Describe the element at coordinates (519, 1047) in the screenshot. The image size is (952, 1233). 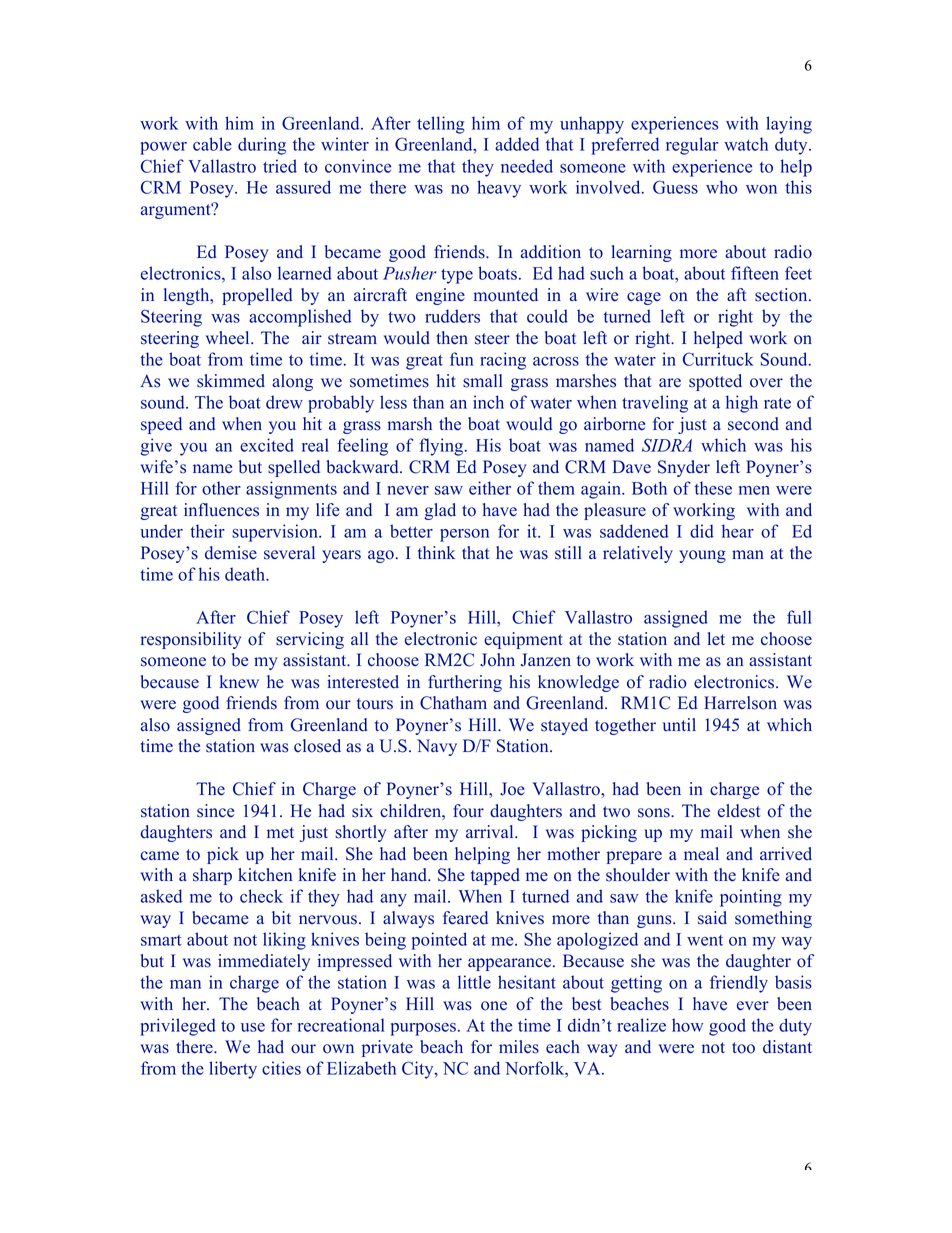
I see `miles` at that location.
